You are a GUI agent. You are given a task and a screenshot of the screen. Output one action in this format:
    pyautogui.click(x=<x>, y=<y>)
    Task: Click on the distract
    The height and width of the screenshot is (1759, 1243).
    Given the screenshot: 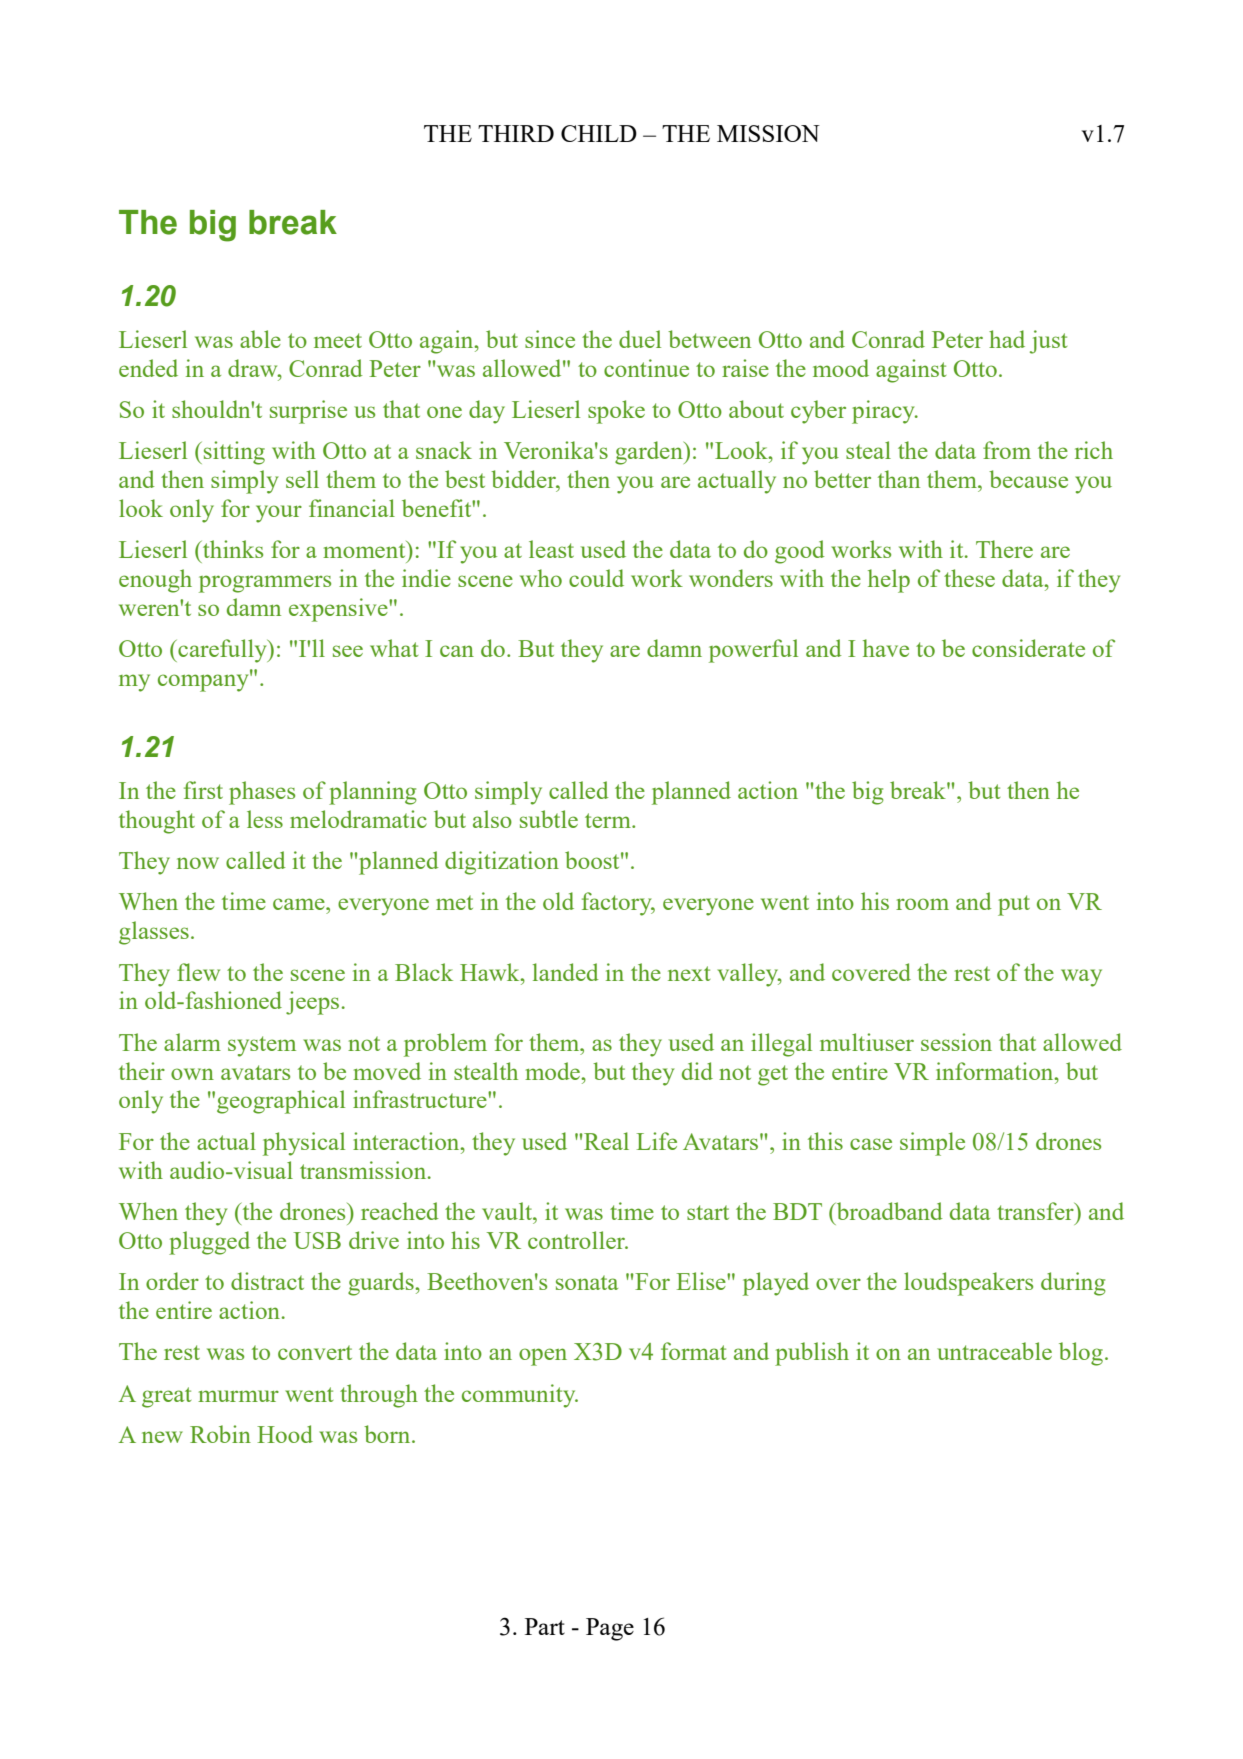 What is the action you would take?
    pyautogui.click(x=267, y=1281)
